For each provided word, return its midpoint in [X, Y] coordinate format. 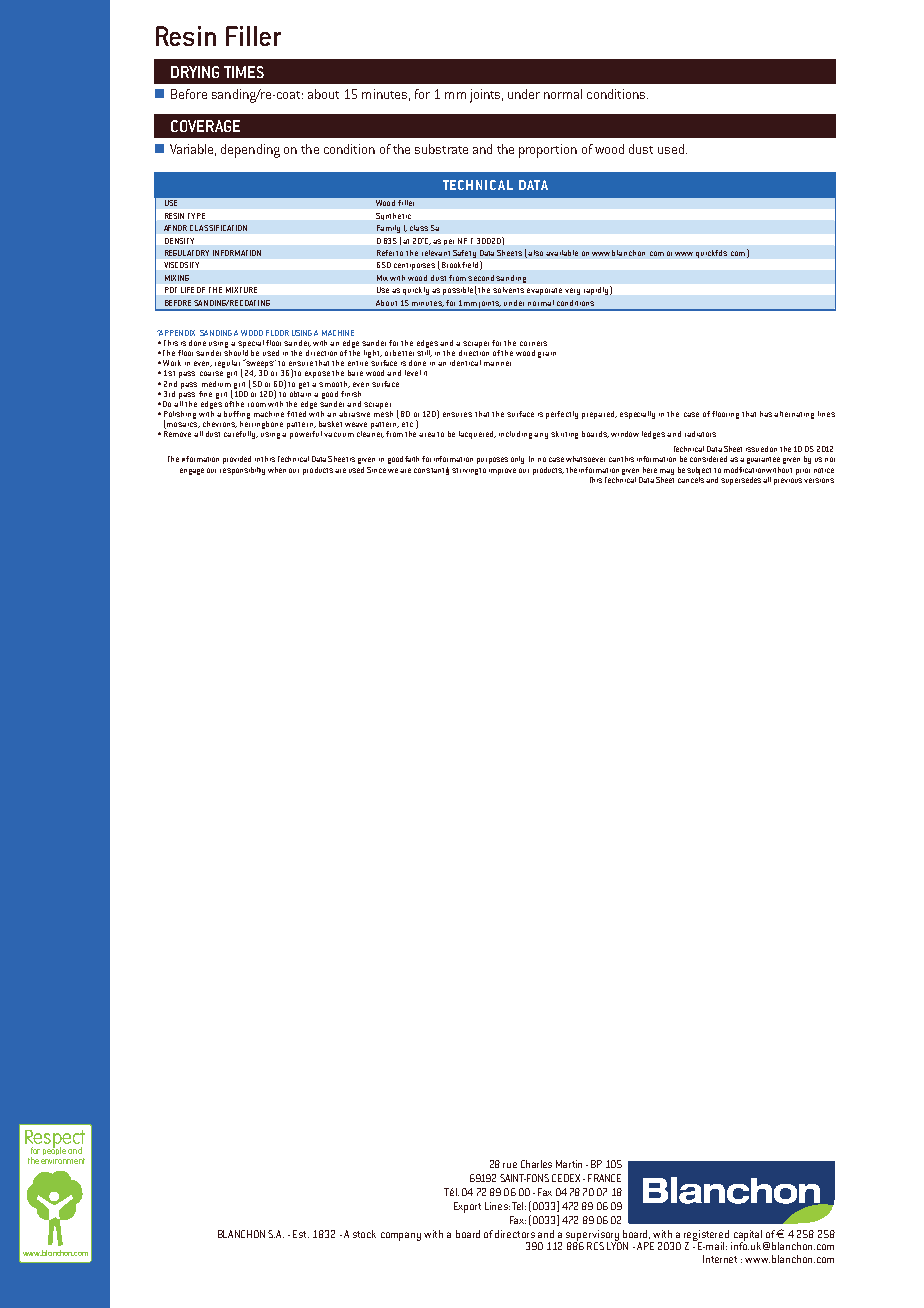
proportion [548, 151]
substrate [441, 149]
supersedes [741, 481]
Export [467, 1207]
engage [192, 471]
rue [510, 1165]
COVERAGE [205, 126]
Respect [55, 1140]
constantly [431, 471]
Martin [569, 1164]
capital [746, 1236]
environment [63, 1161]
